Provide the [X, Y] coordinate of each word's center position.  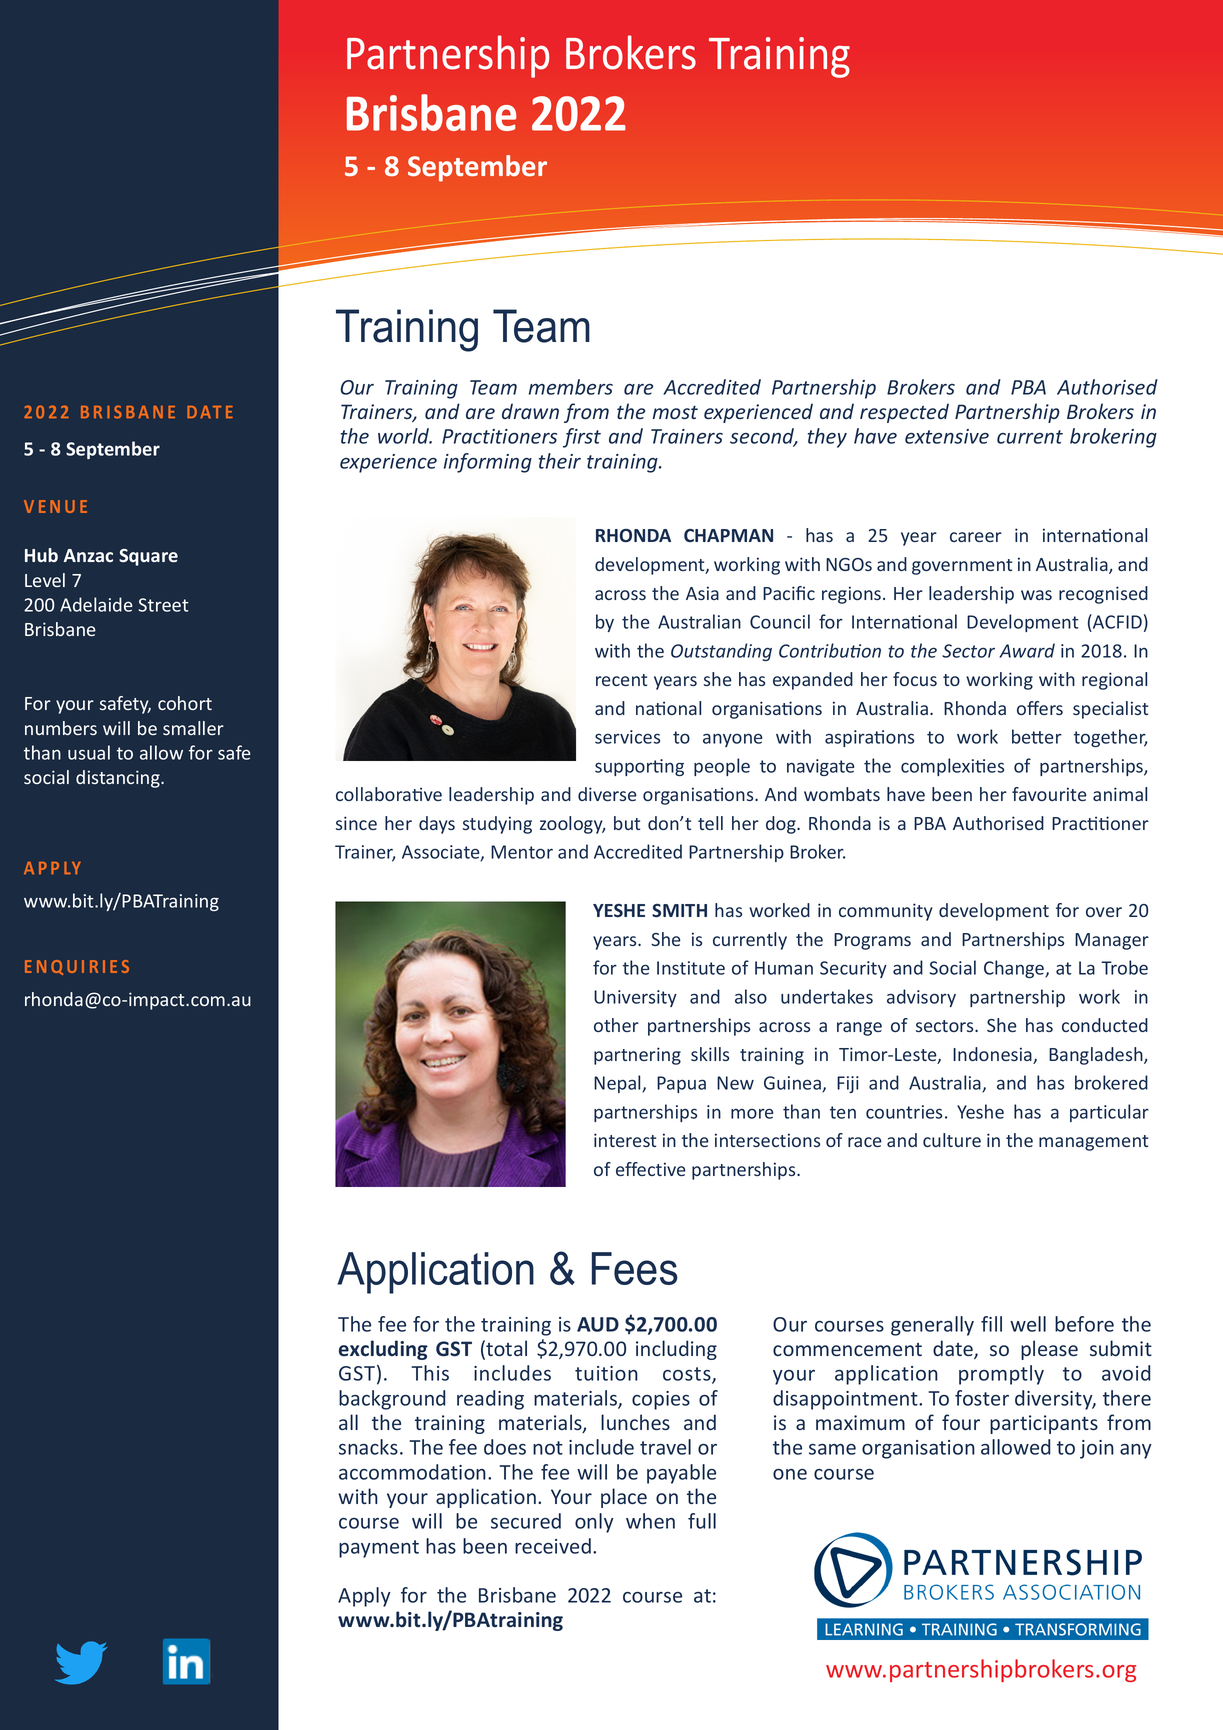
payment [379, 1549]
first [582, 438]
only [594, 1523]
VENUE [55, 506]
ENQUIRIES [77, 967]
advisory [921, 998]
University [635, 998]
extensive [947, 436]
